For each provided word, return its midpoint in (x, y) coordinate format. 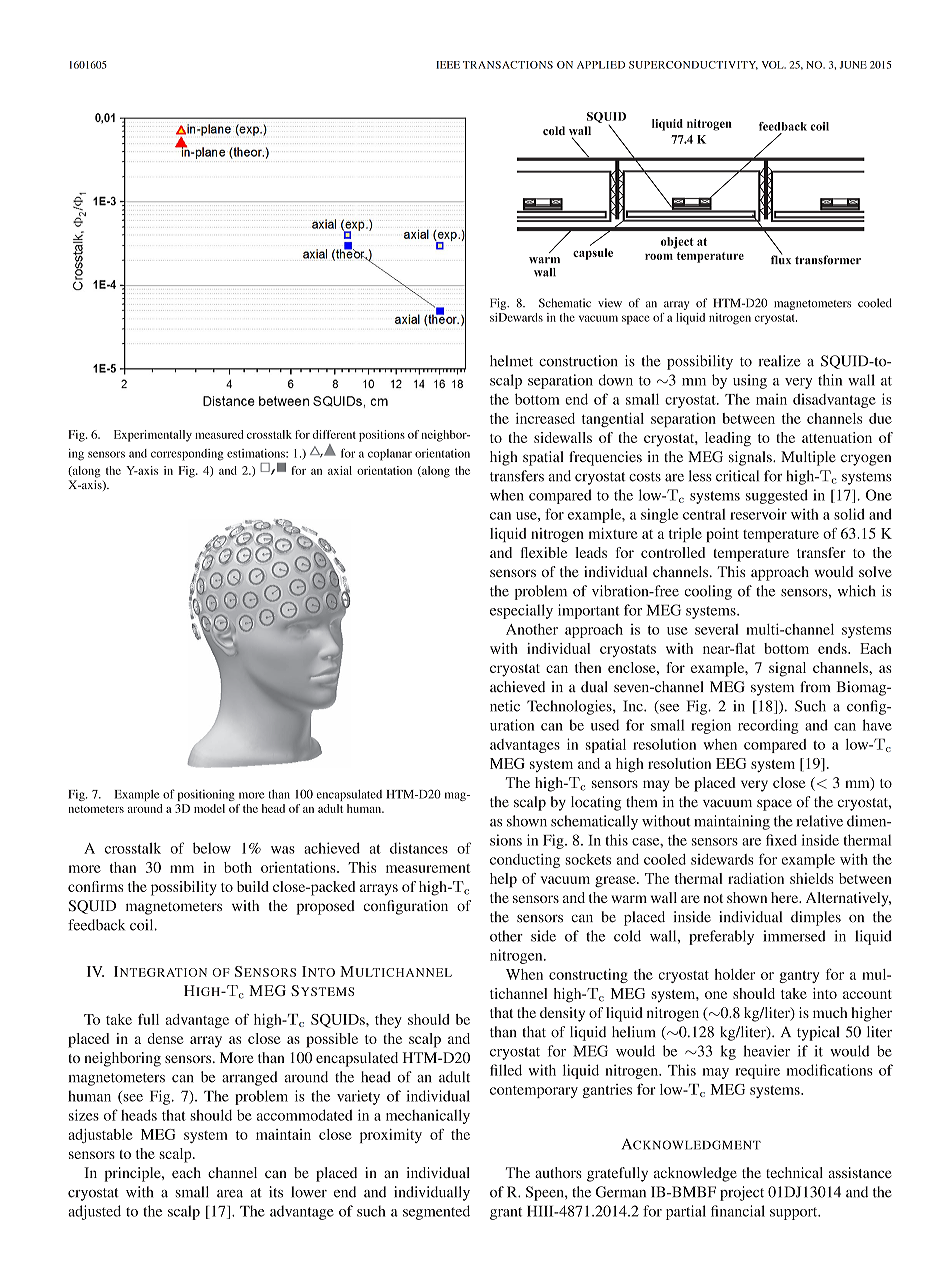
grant (506, 1213)
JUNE (853, 65)
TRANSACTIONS (508, 65)
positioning (206, 795)
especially (521, 611)
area (230, 1194)
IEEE (448, 65)
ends (833, 648)
